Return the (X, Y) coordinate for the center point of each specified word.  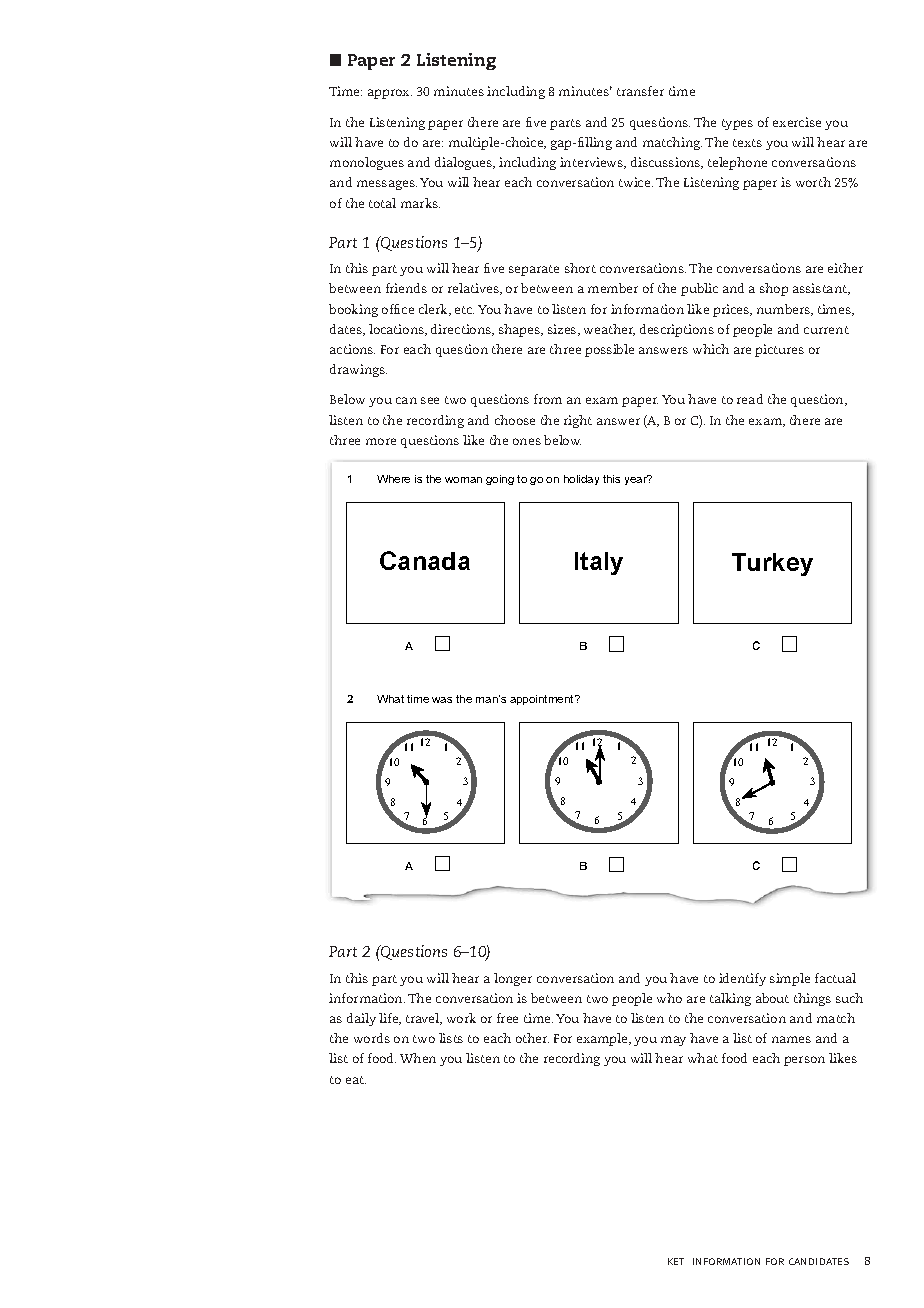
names (791, 1039)
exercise (797, 122)
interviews (593, 163)
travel (424, 1019)
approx (390, 94)
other (532, 1038)
